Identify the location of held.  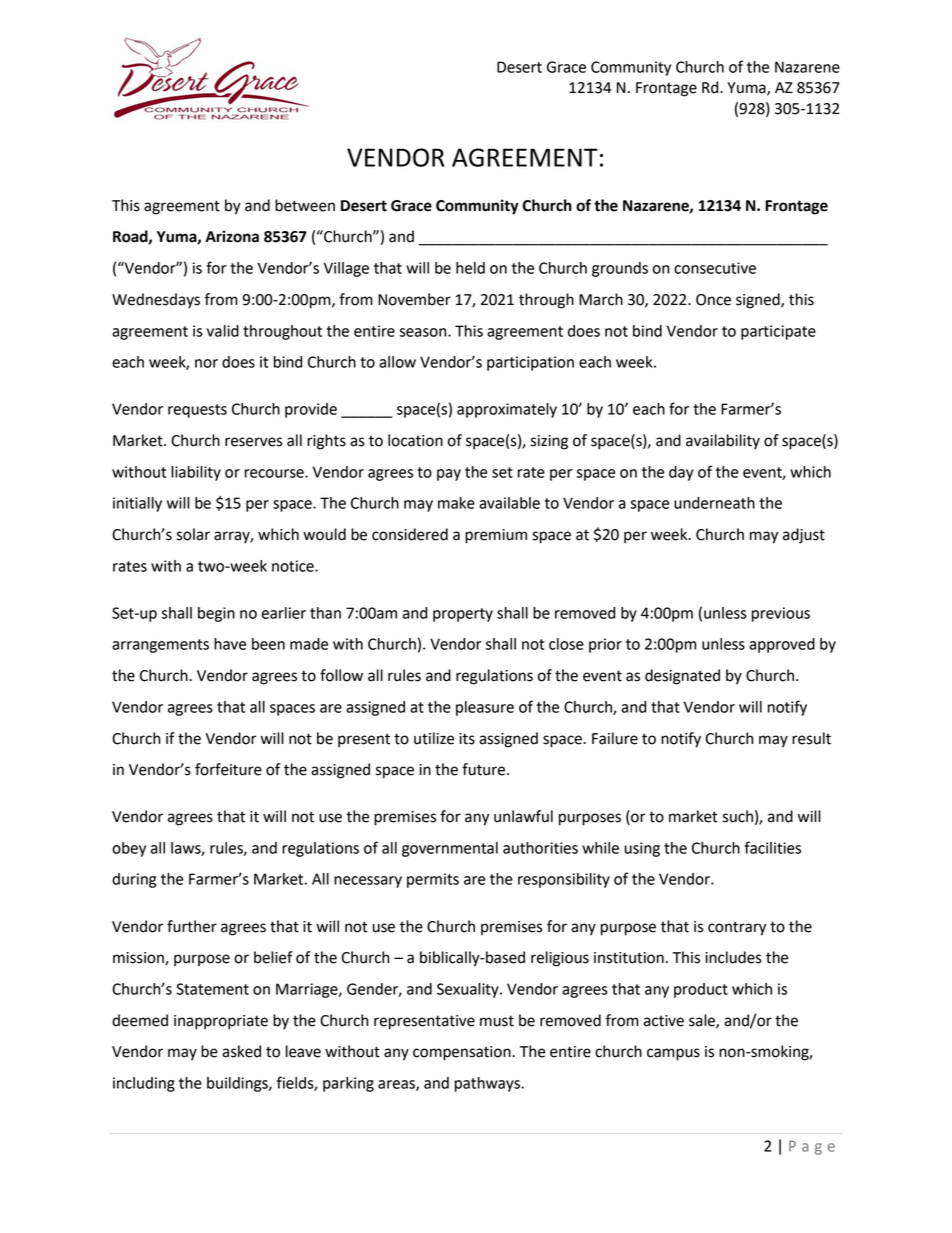
(470, 268).
